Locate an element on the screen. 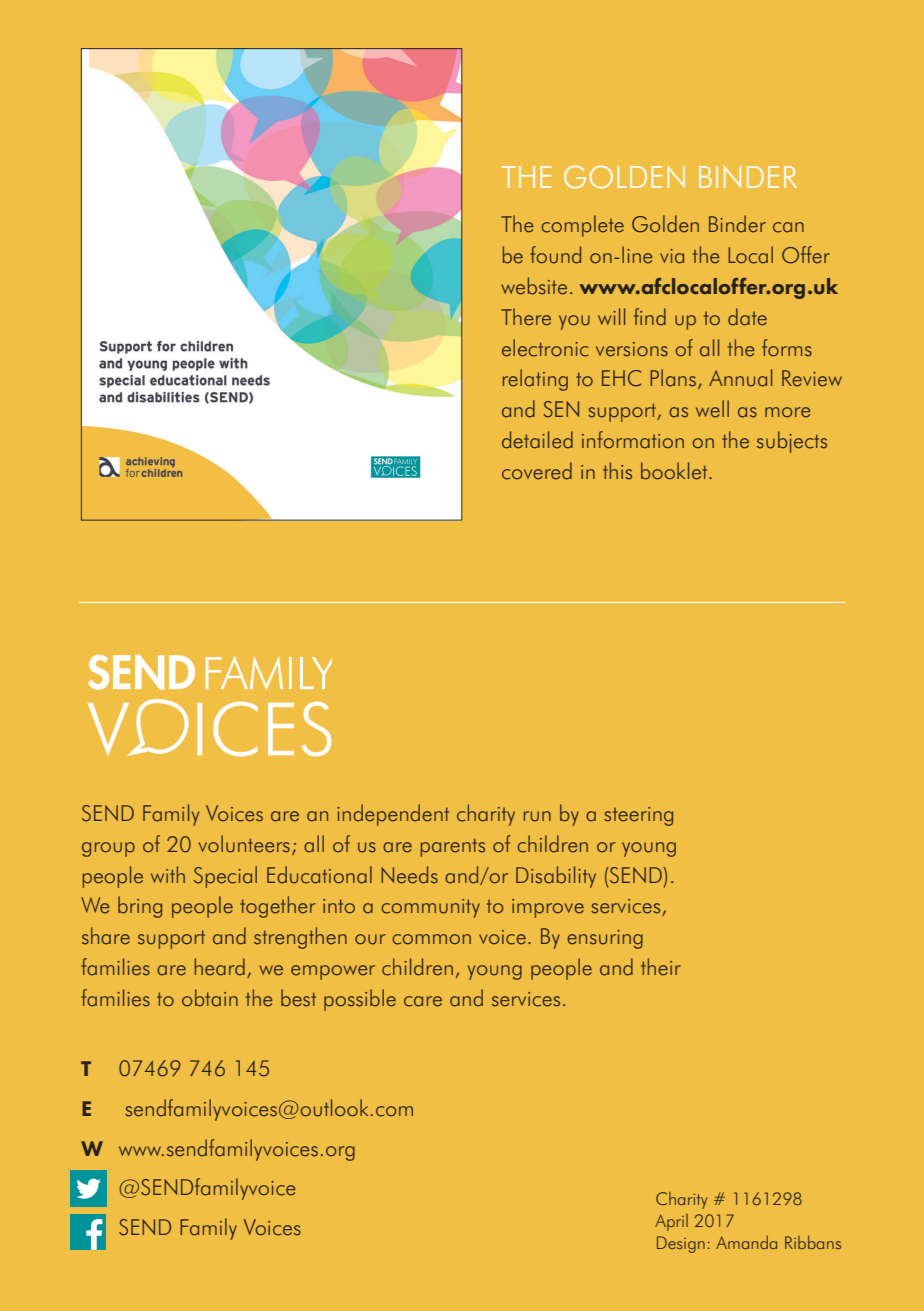 This screenshot has width=924, height=1311. website is located at coordinates (534, 286).
